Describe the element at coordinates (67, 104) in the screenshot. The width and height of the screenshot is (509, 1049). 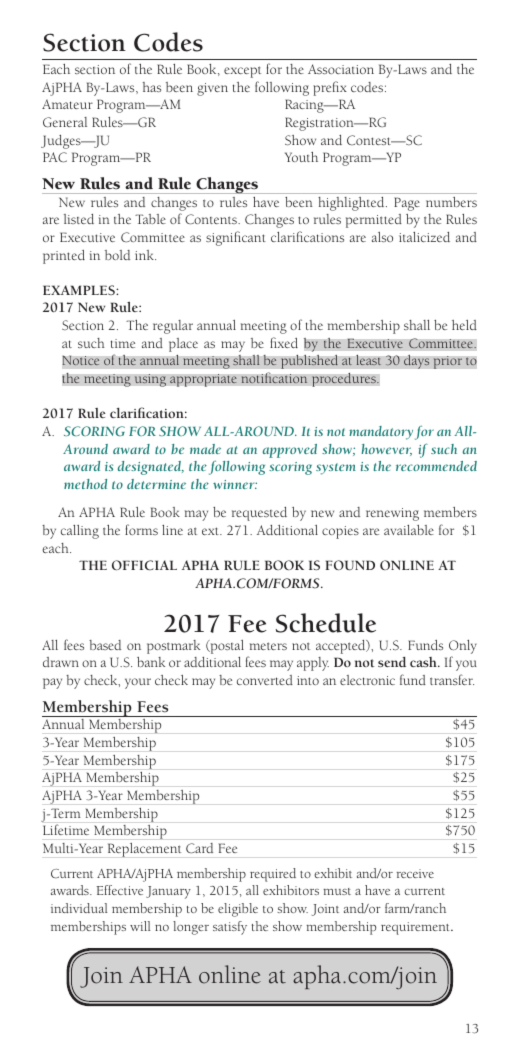
I see `Amateur` at that location.
